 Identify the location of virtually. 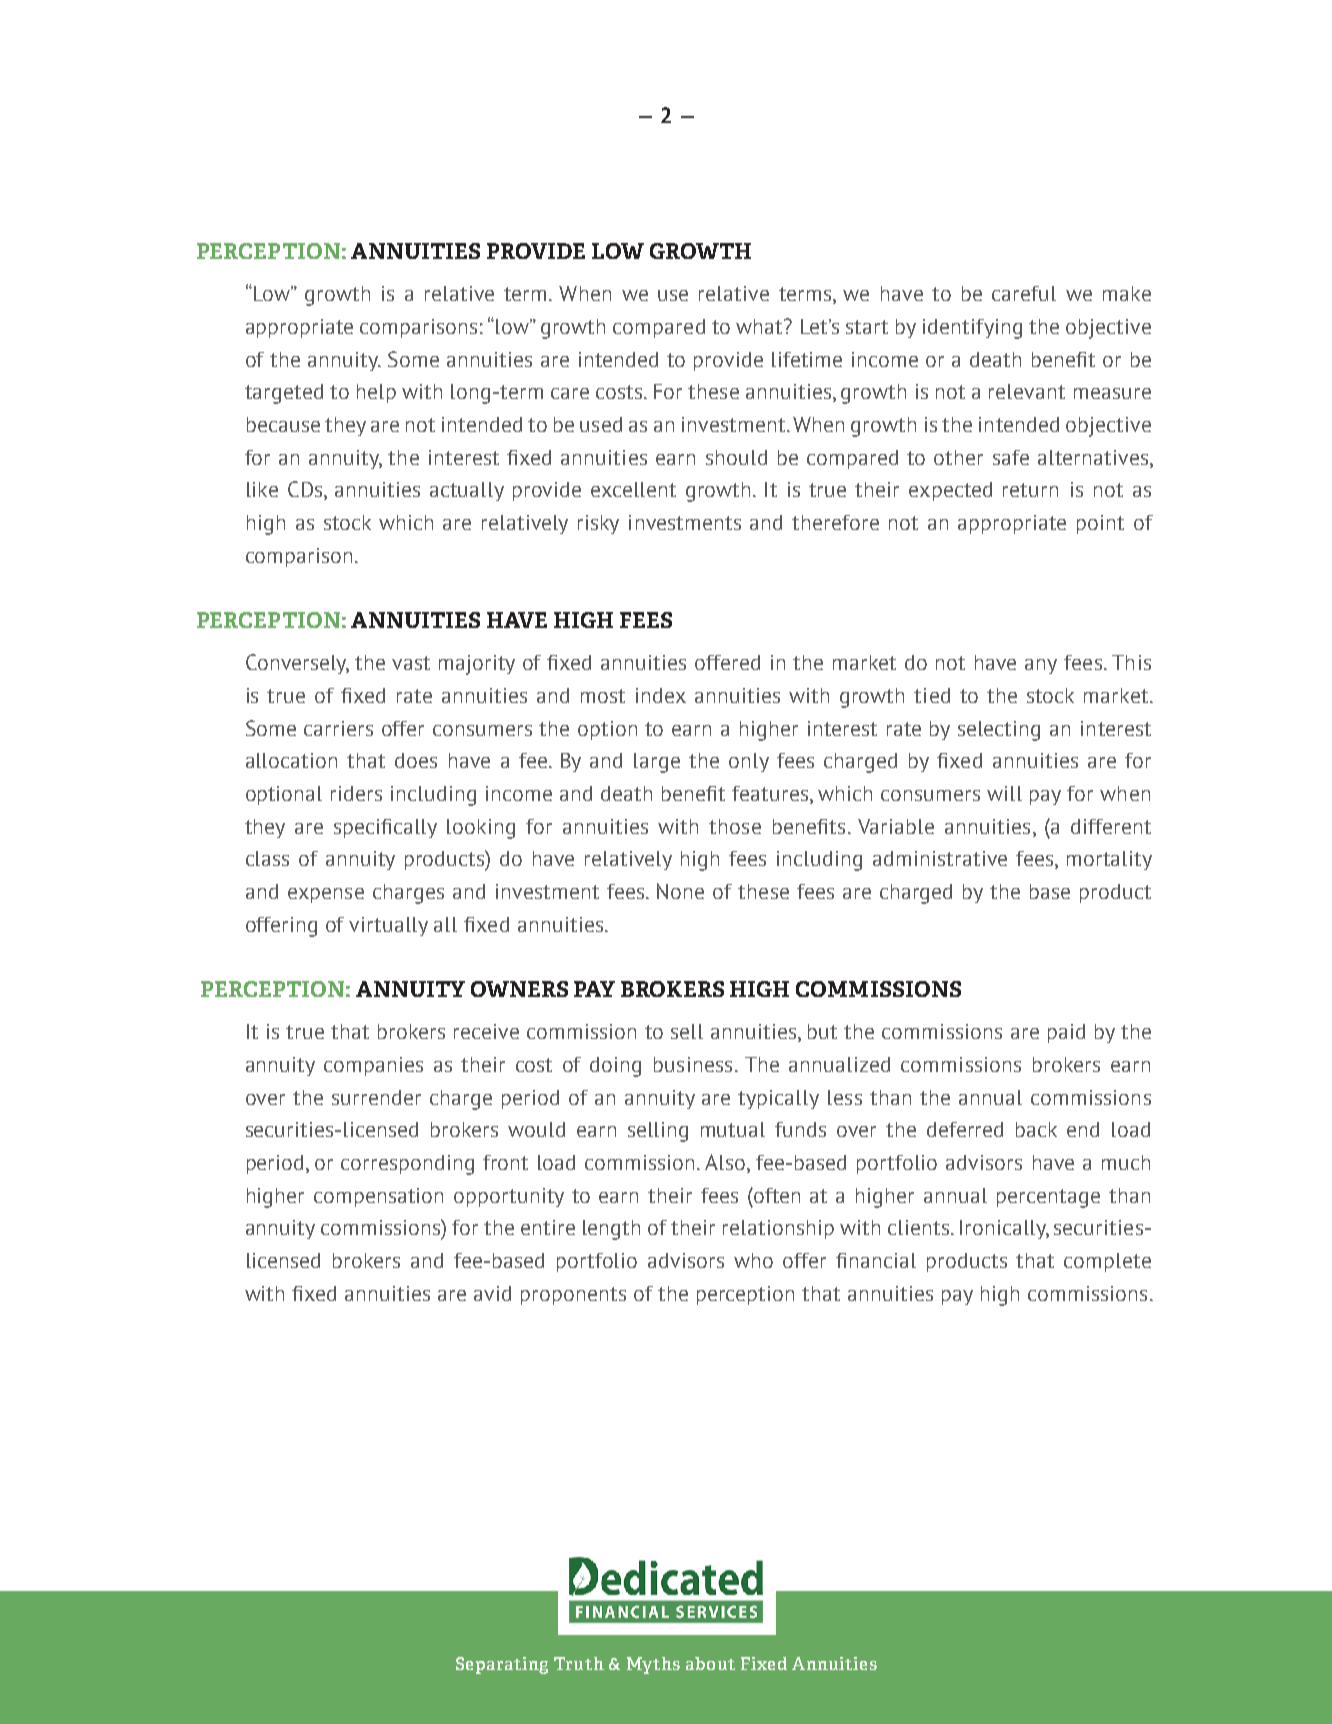
(388, 926).
